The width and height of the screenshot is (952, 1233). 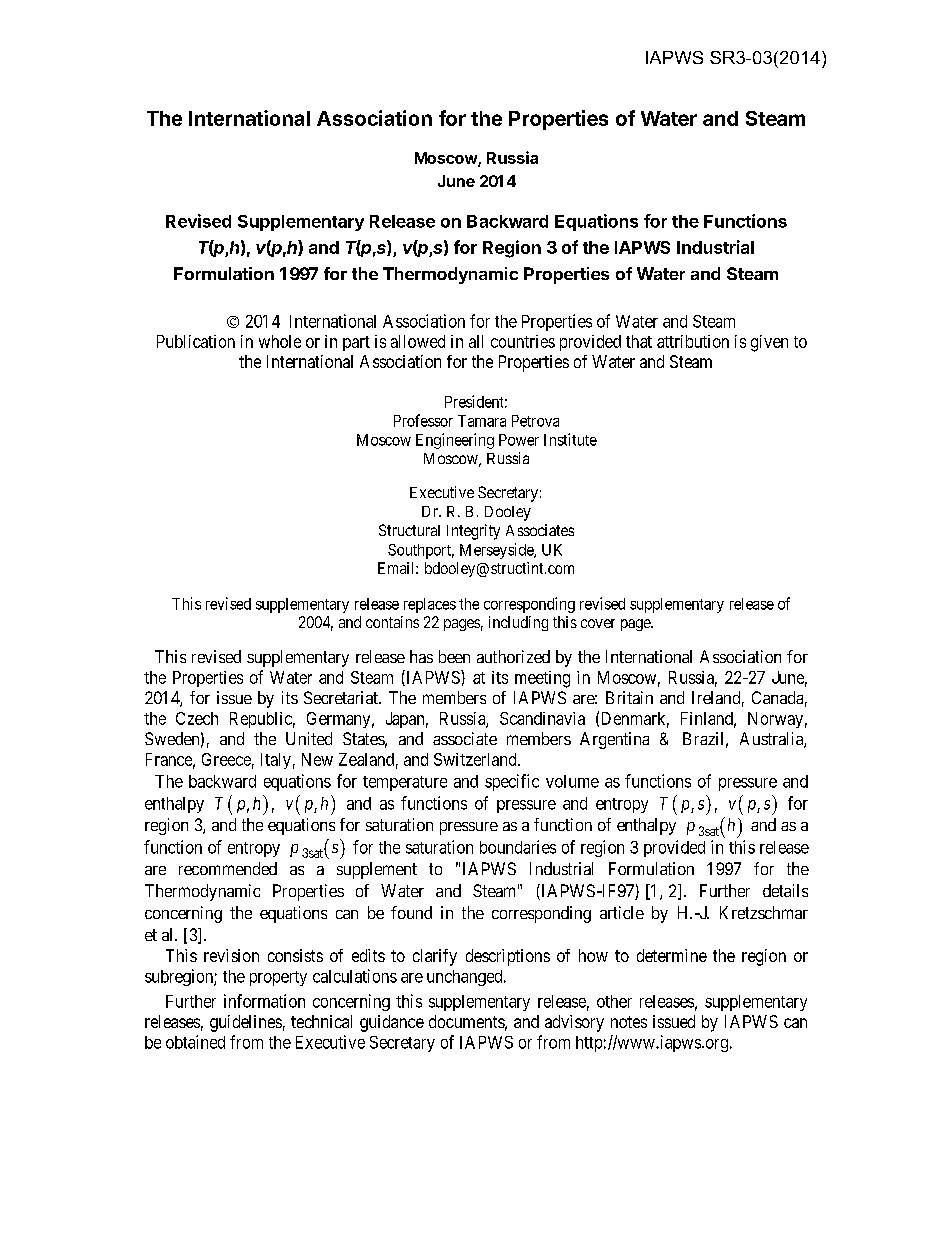 What do you see at coordinates (392, 622) in the screenshot?
I see `contains` at bounding box center [392, 622].
